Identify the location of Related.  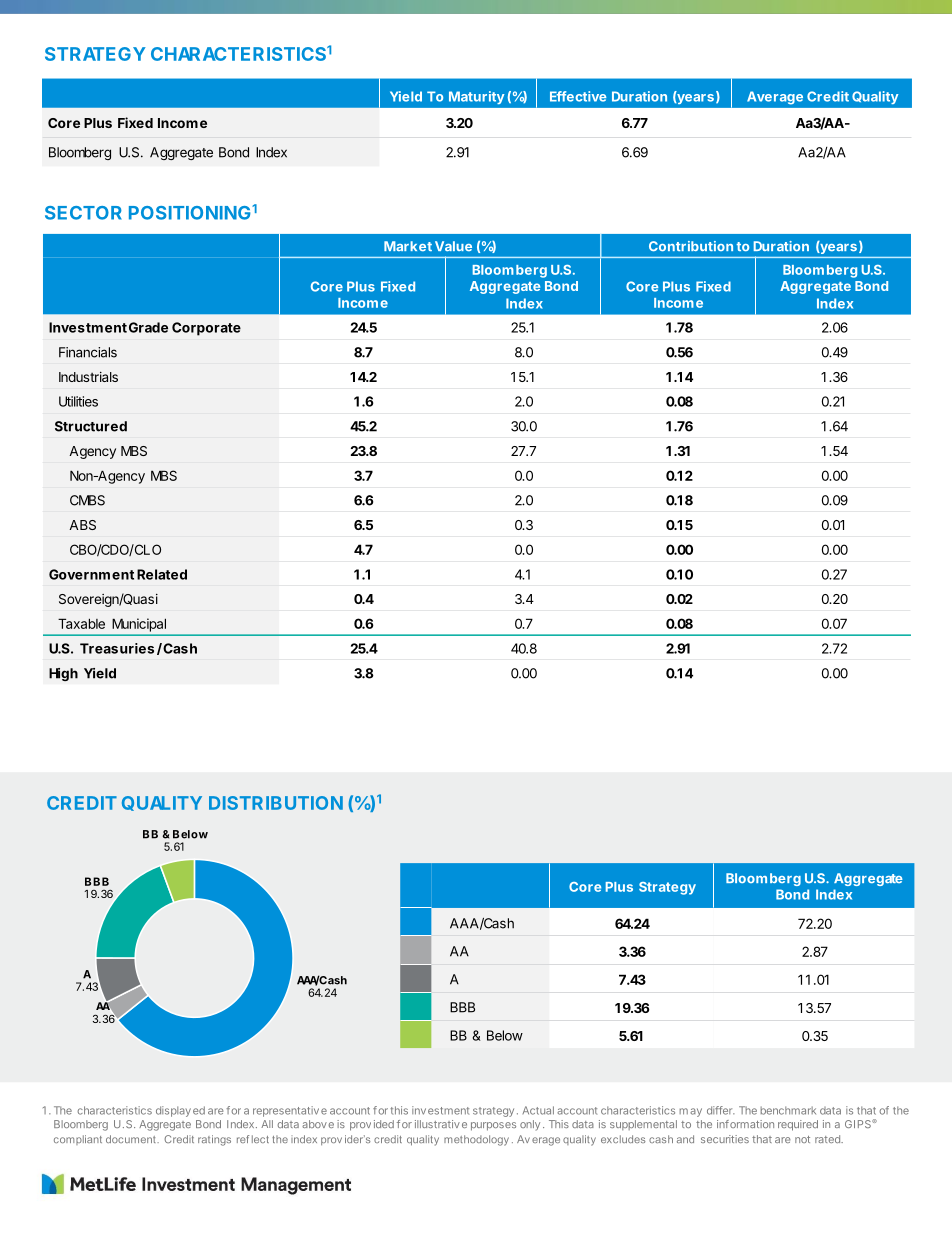
(162, 574).
